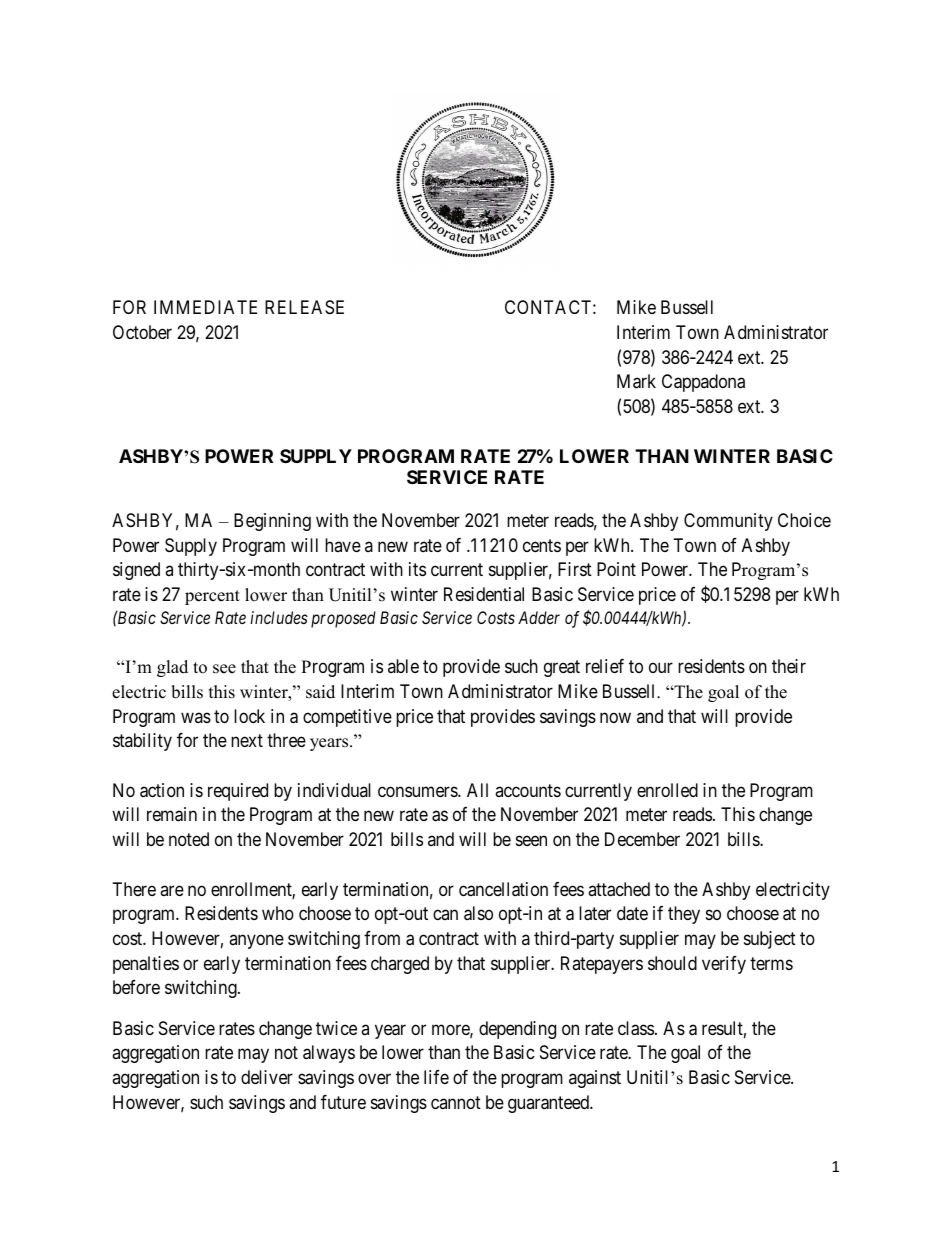 The height and width of the screenshot is (1233, 952). Describe the element at coordinates (272, 522) in the screenshot. I see `Beginning` at that location.
